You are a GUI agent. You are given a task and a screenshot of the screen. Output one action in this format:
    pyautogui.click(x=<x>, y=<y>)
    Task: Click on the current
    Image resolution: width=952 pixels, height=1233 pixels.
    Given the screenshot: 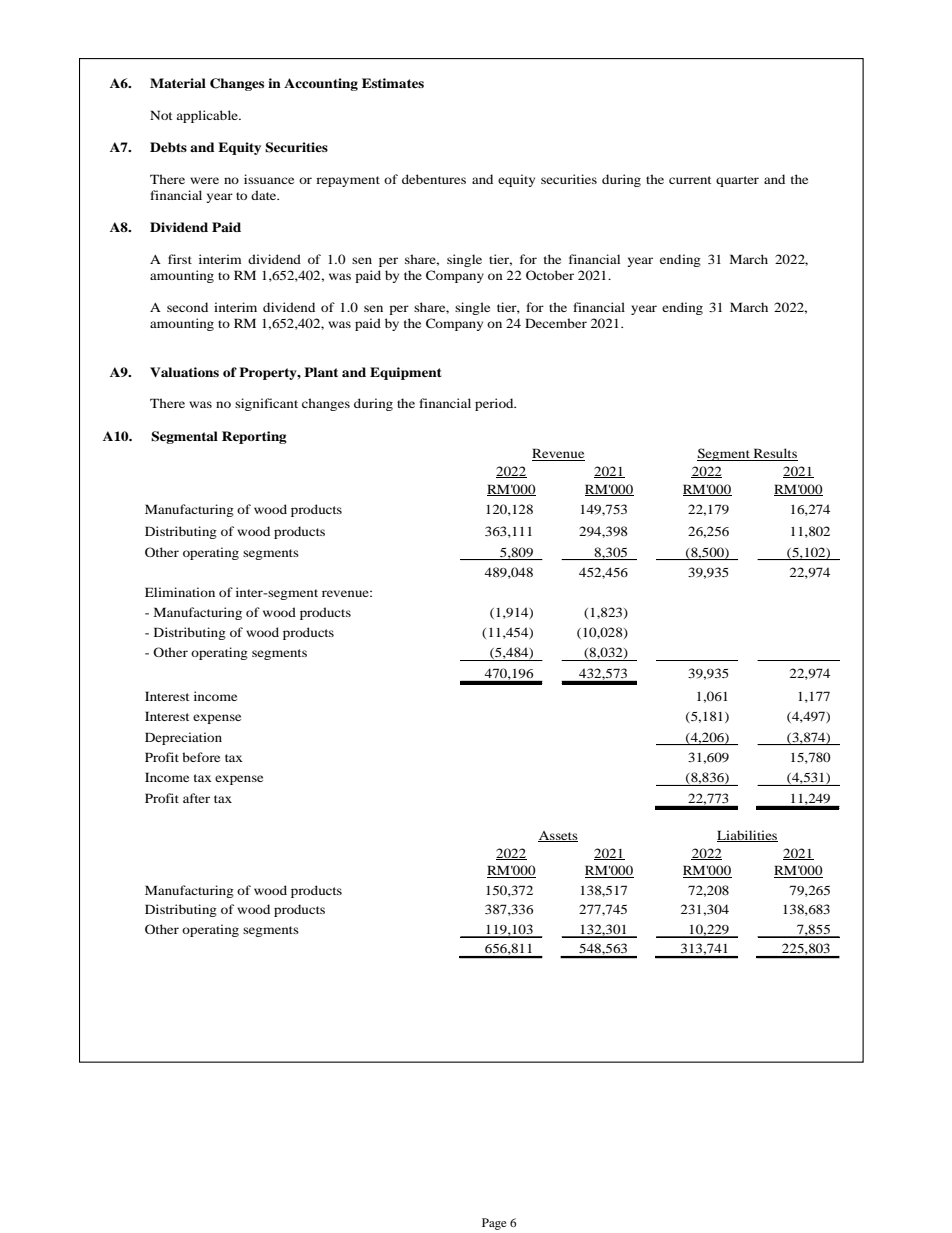 What is the action you would take?
    pyautogui.click(x=690, y=180)
